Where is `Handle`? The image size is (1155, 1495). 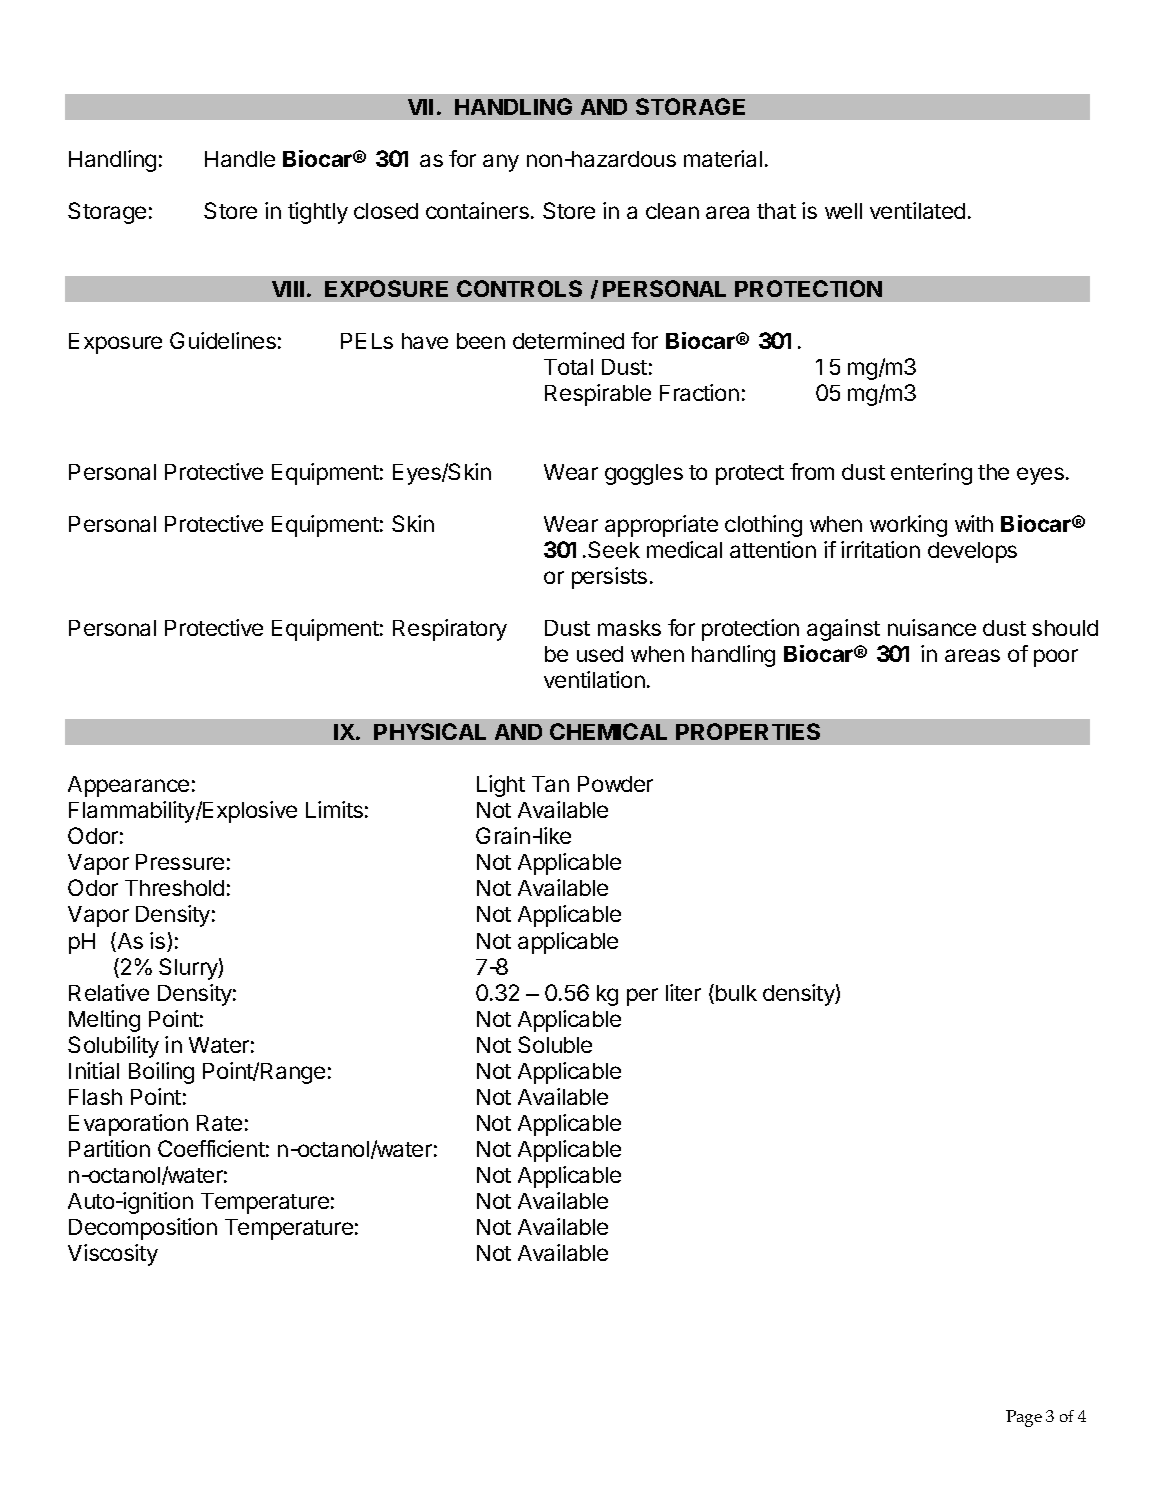 Handle is located at coordinates (240, 159).
